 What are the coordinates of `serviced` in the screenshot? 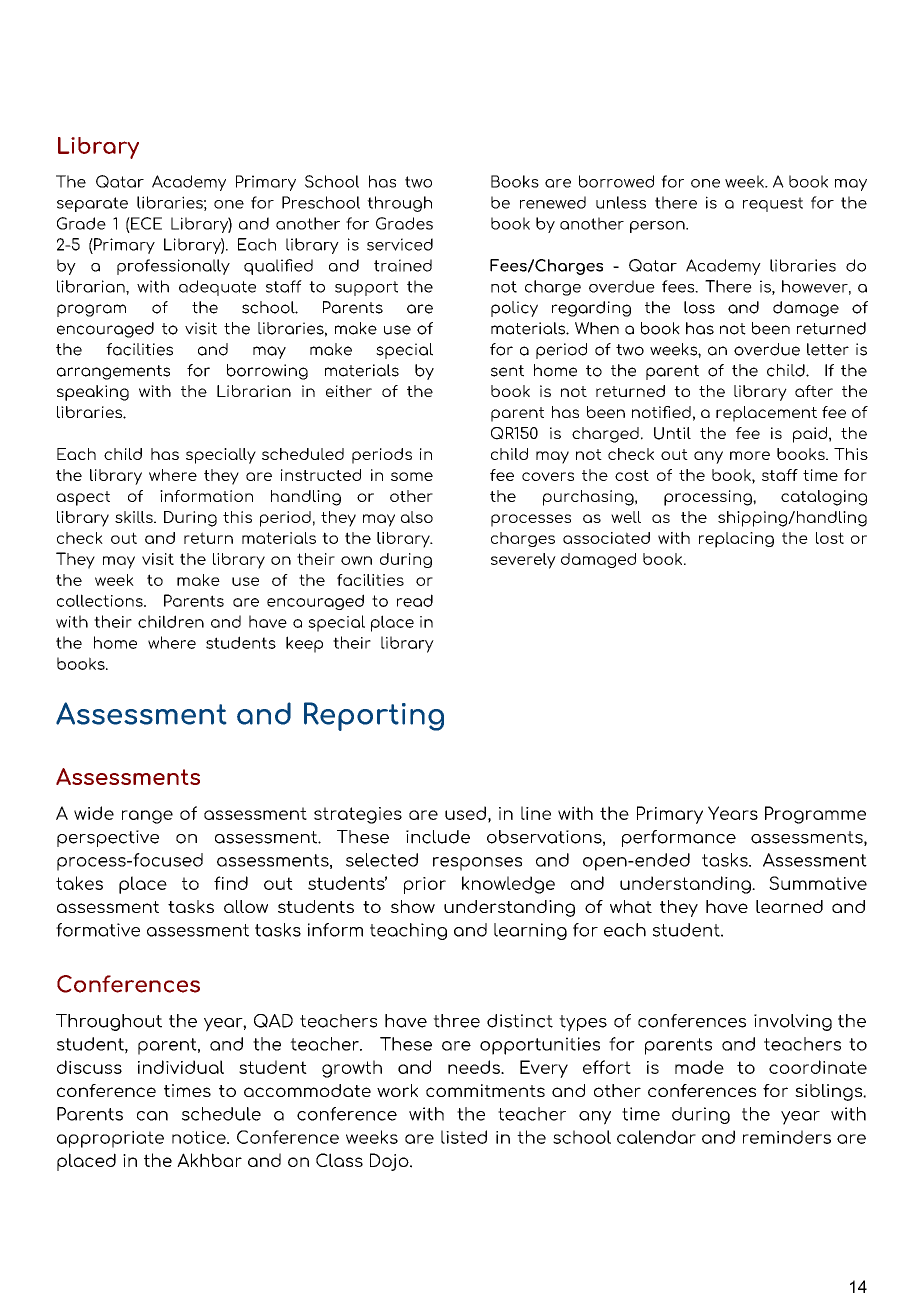 It's located at (400, 244).
